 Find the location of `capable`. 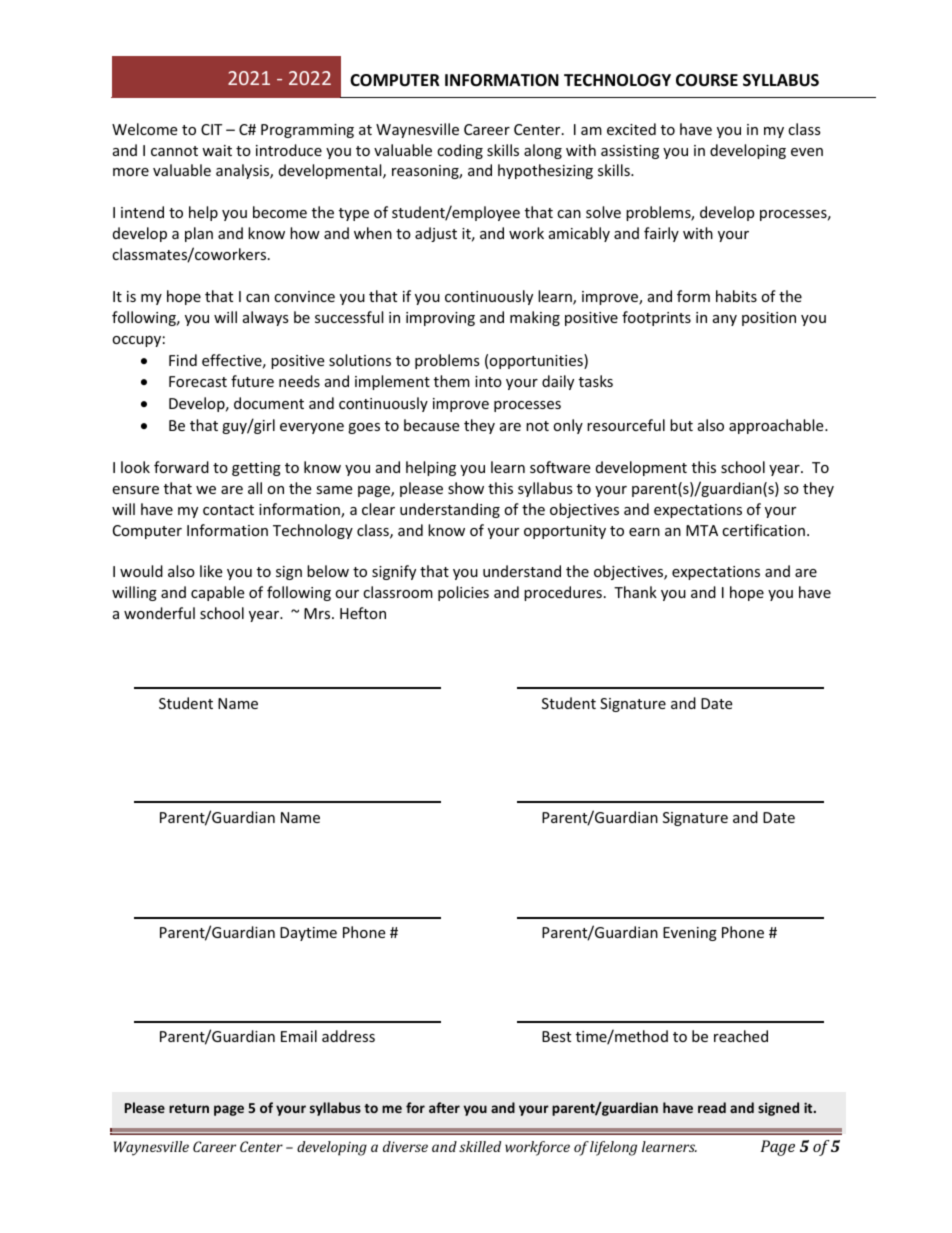

capable is located at coordinates (217, 593).
